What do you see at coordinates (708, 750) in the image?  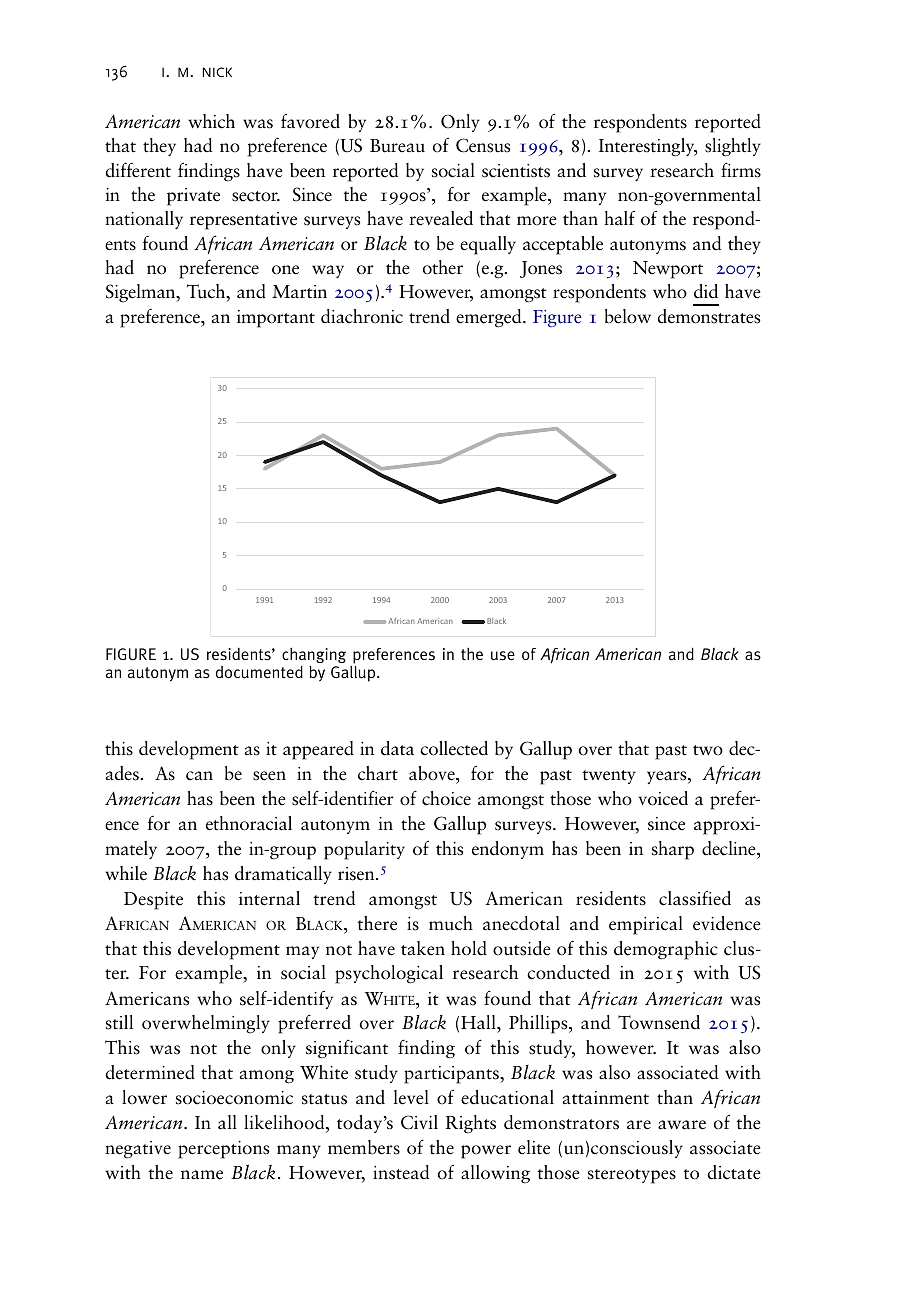 I see `two` at bounding box center [708, 750].
